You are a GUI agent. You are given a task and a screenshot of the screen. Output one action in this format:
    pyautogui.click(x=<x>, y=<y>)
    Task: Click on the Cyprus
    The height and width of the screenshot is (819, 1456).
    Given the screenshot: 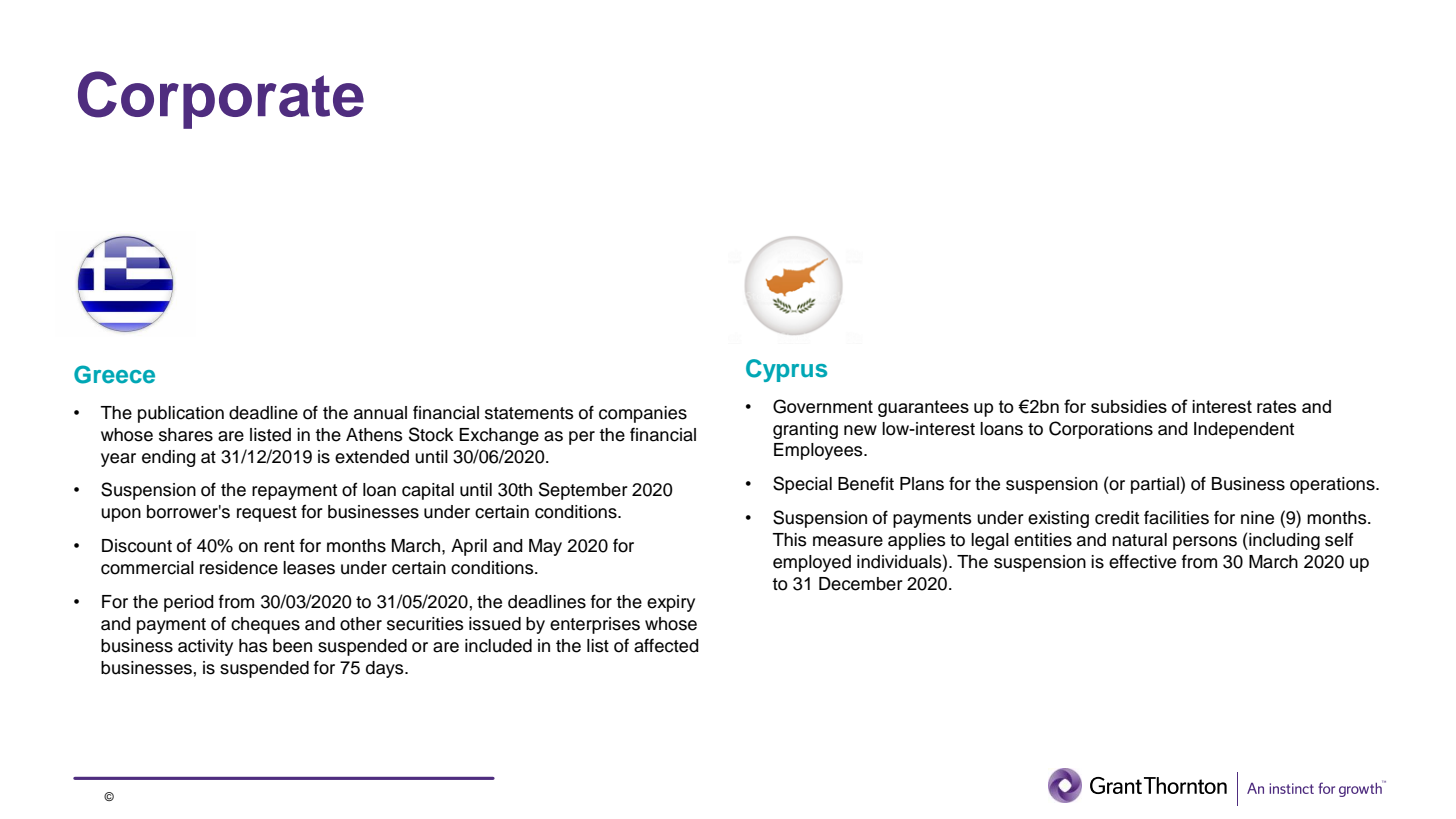 What is the action you would take?
    pyautogui.click(x=786, y=370)
